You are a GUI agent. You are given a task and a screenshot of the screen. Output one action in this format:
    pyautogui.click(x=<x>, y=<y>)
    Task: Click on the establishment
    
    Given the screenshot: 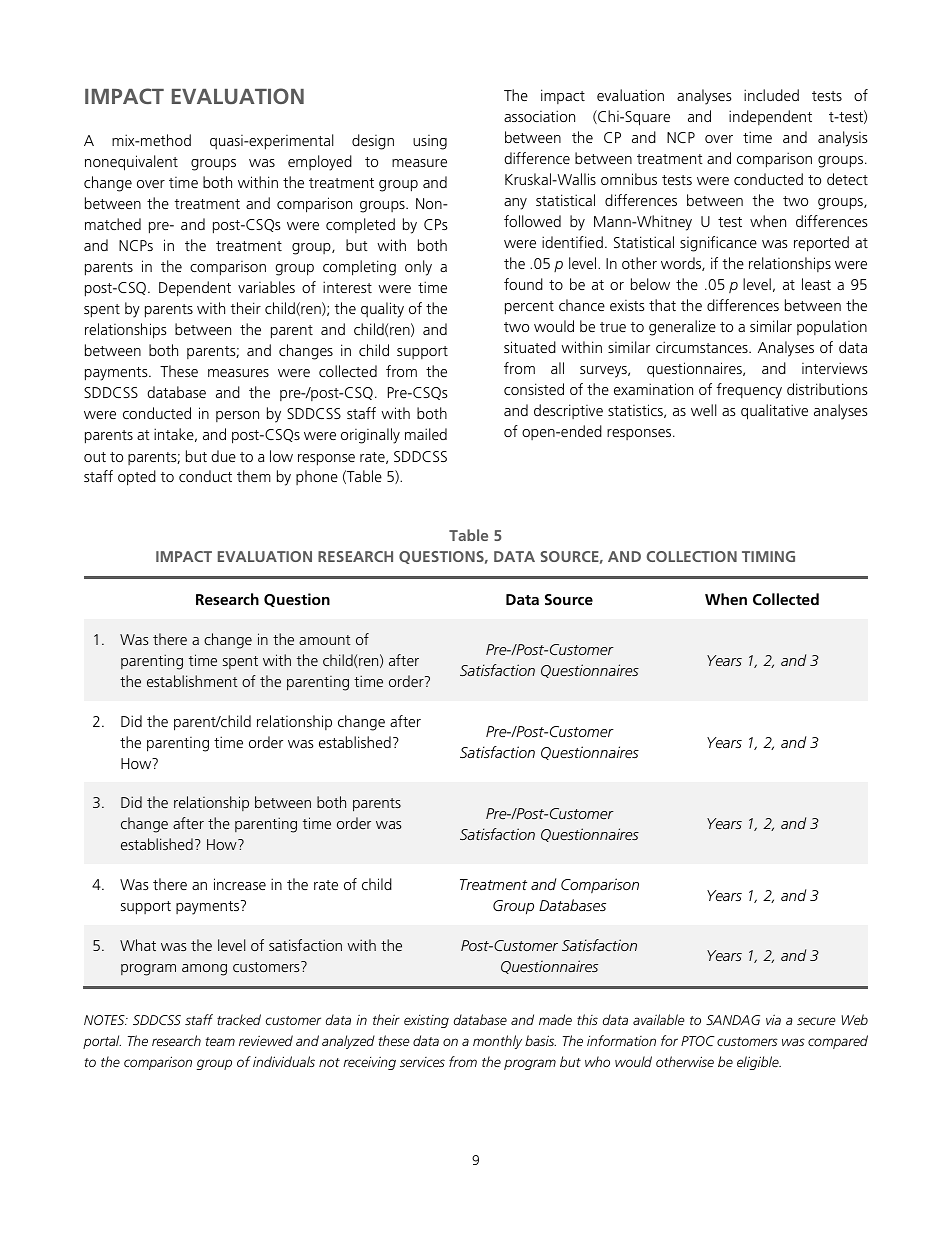 What is the action you would take?
    pyautogui.click(x=192, y=681)
